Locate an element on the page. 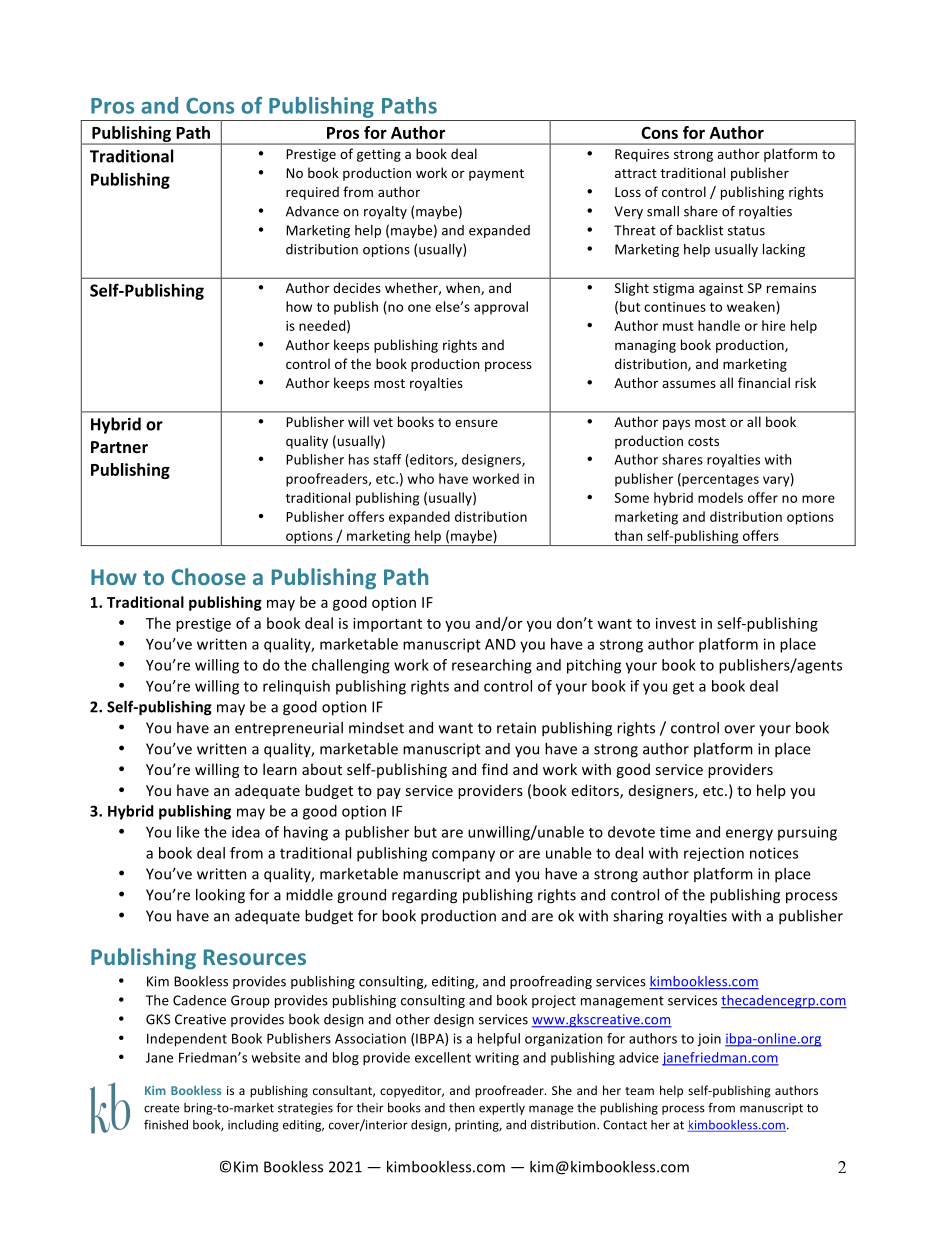 The height and width of the image is (1233, 952). who is located at coordinates (421, 478).
